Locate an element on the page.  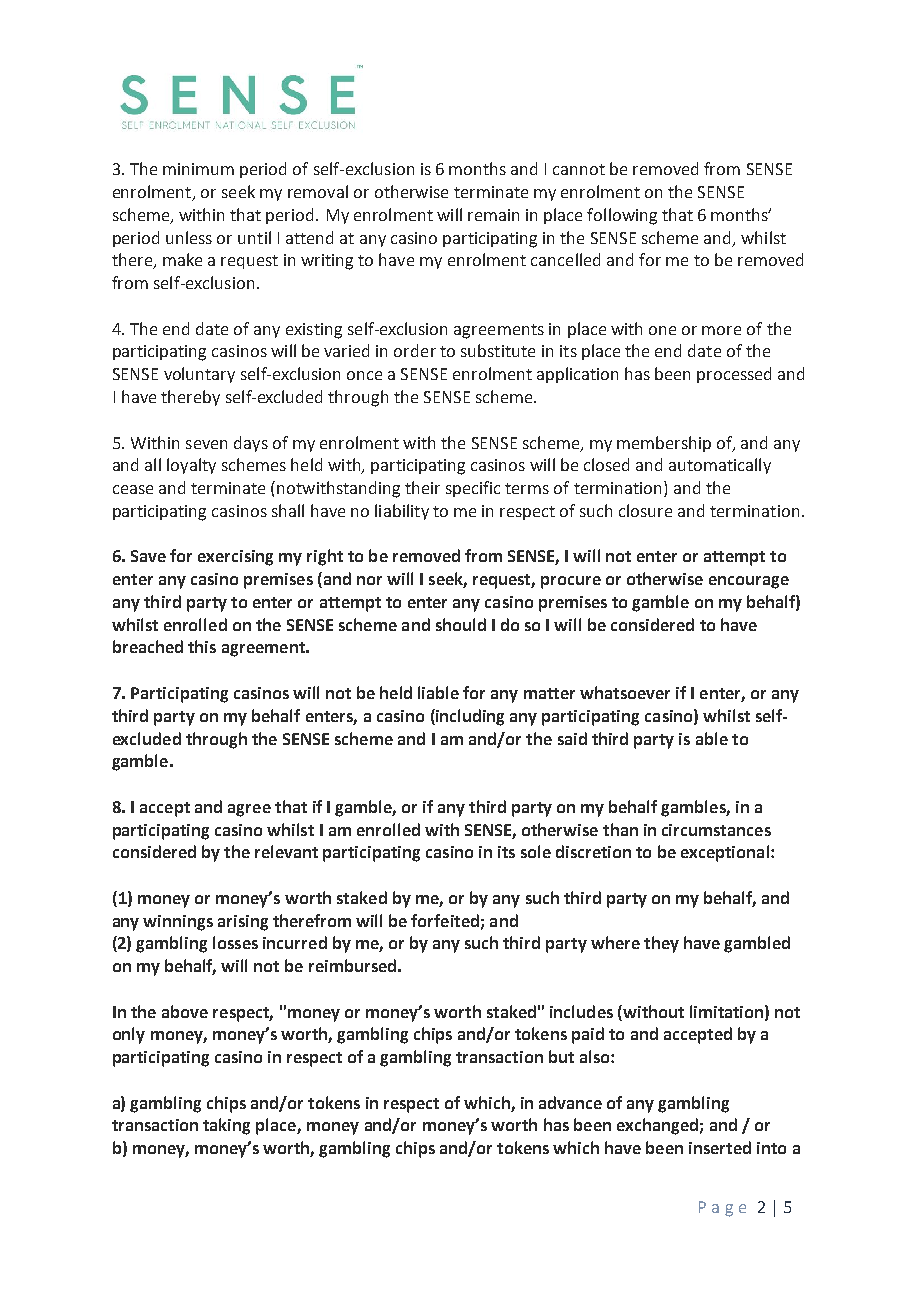
relevant is located at coordinates (286, 851).
